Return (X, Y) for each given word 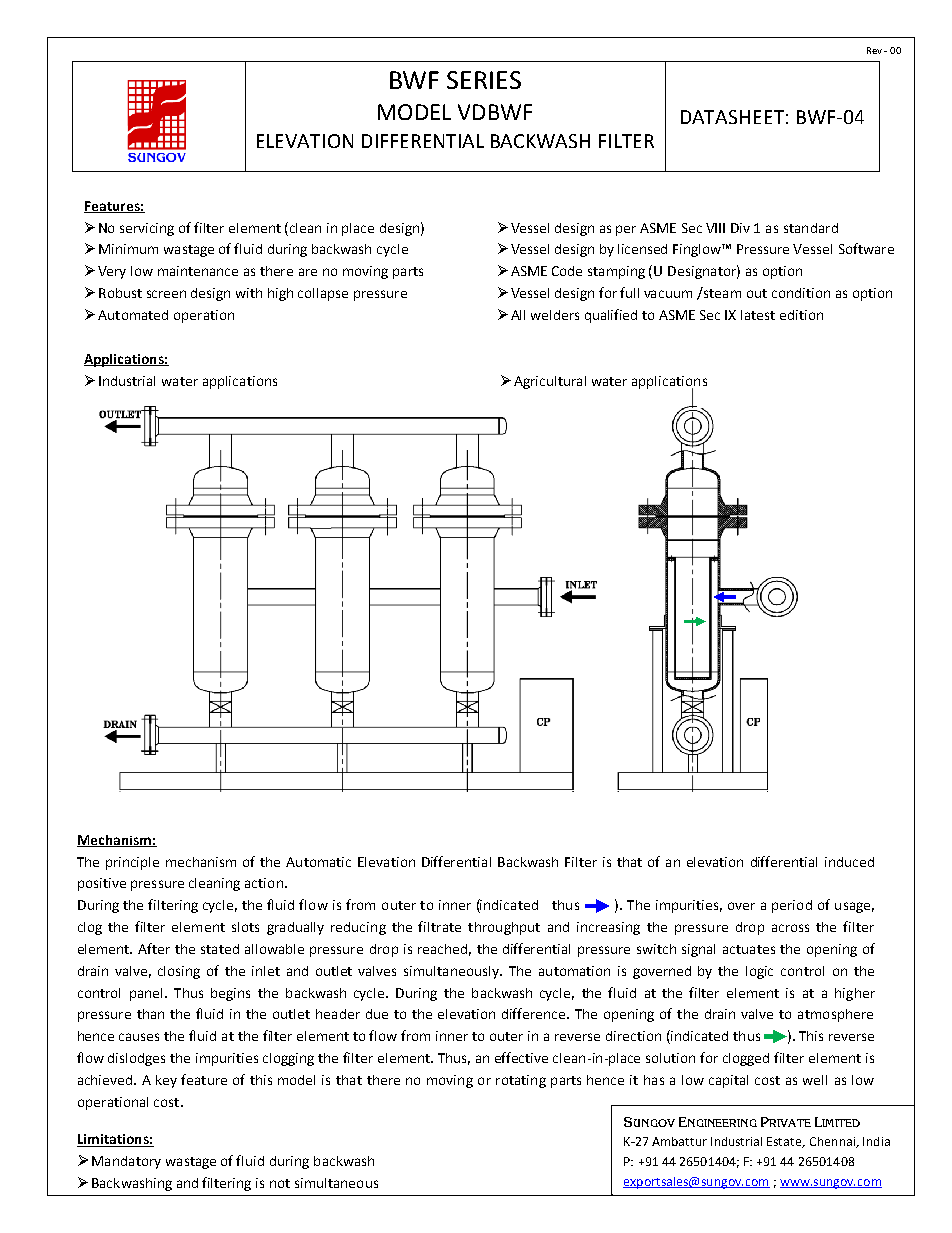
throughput (504, 928)
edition (801, 315)
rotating (521, 1081)
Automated (133, 315)
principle (132, 863)
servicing (147, 229)
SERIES (484, 80)
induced (849, 862)
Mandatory (126, 1162)
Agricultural (550, 382)
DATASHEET (732, 117)
